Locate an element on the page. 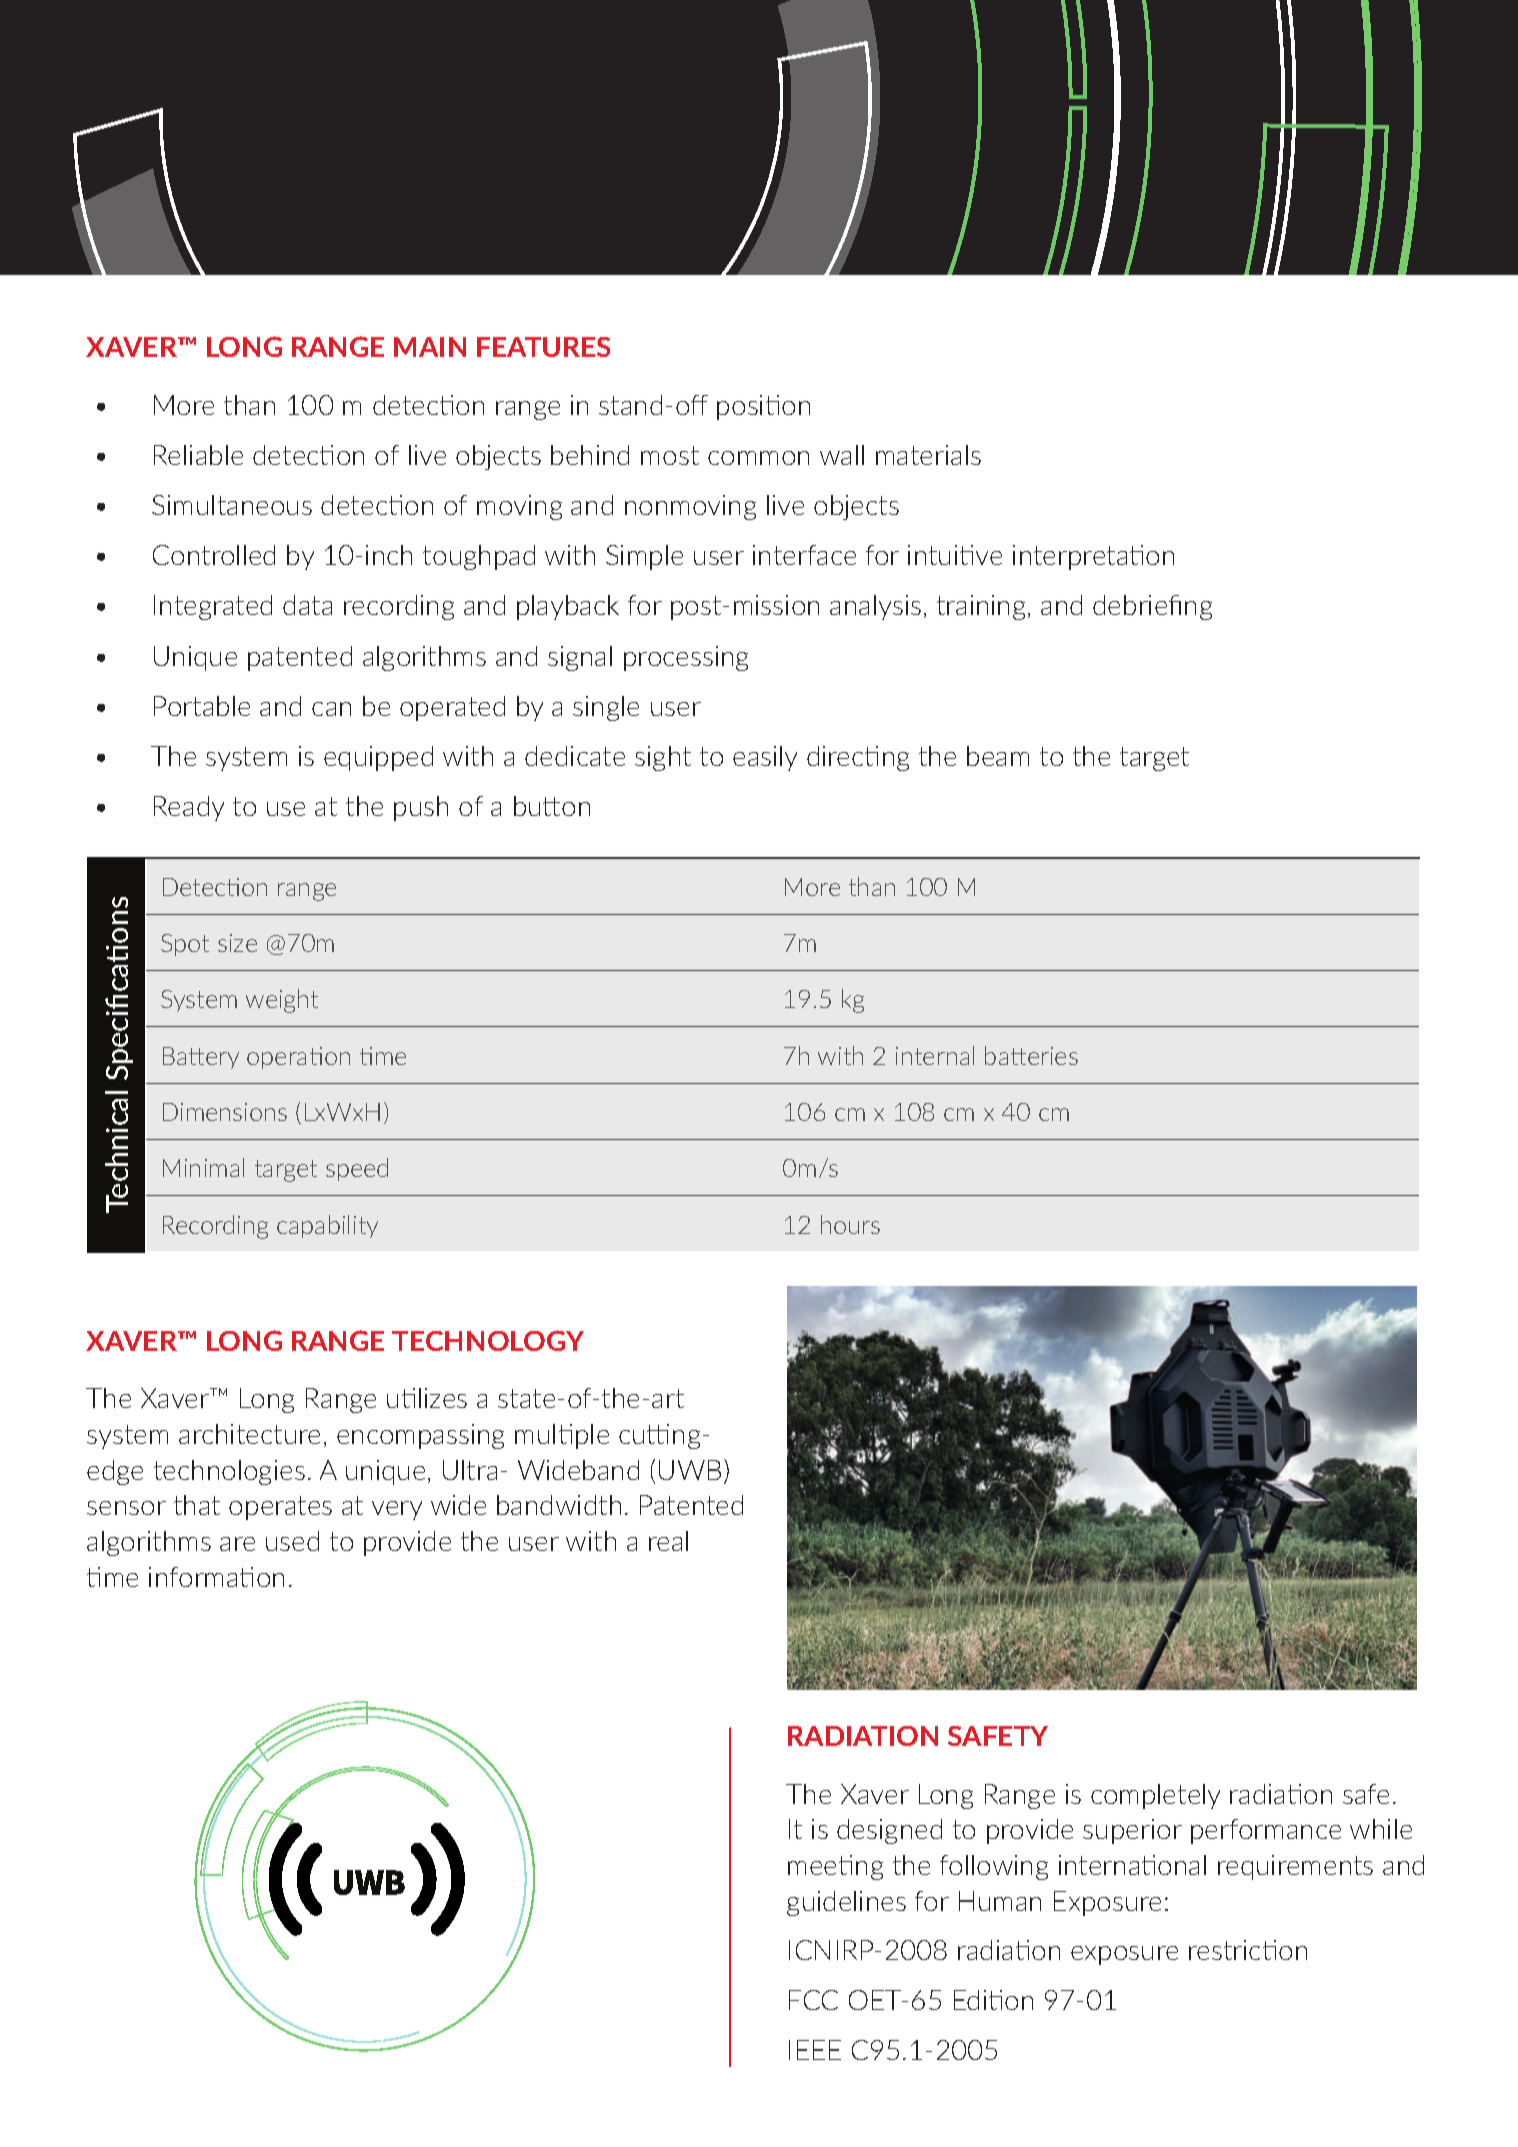 The image size is (1518, 2147). Ready is located at coordinates (189, 808).
